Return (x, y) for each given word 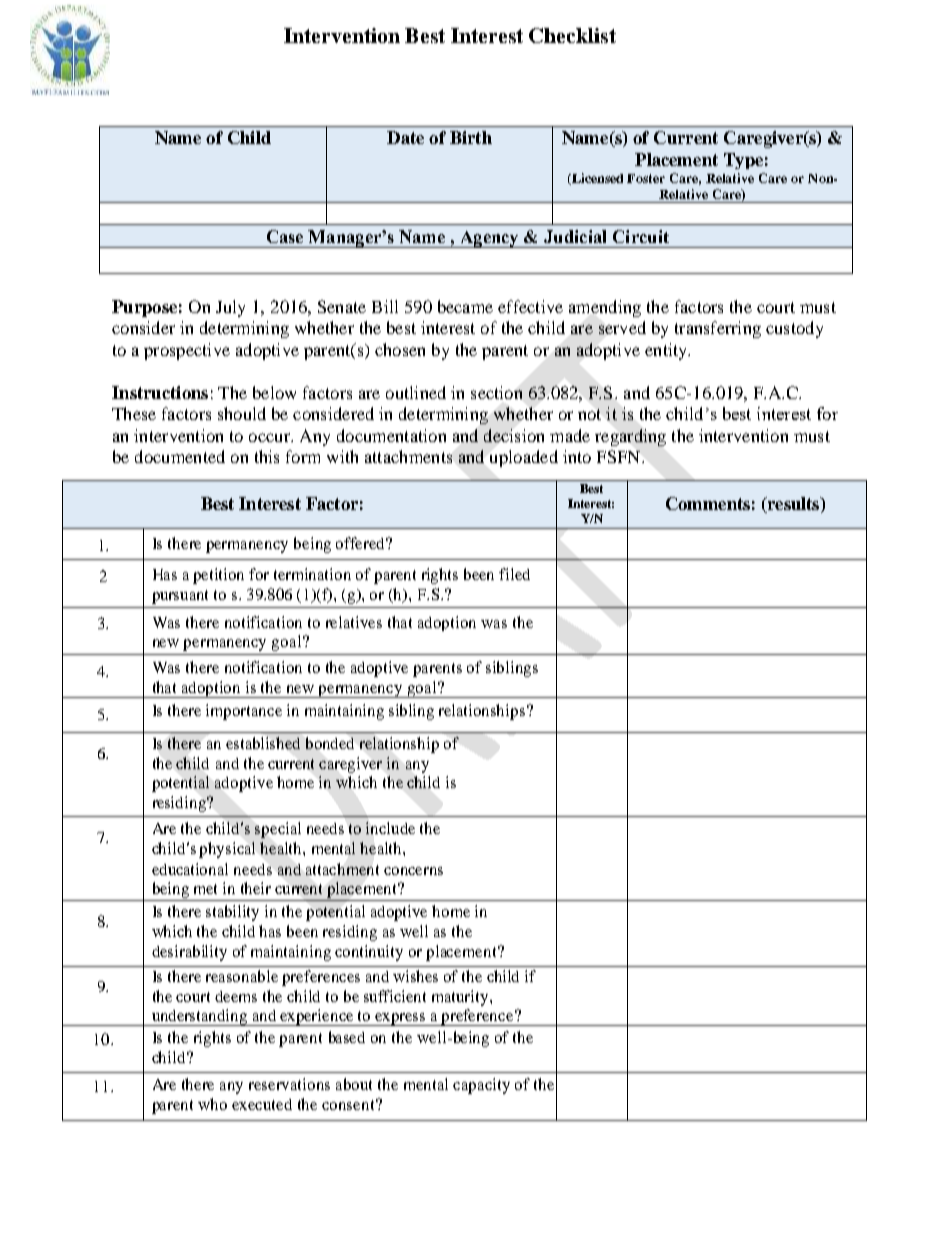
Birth (471, 137)
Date (405, 137)
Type (743, 161)
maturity (461, 998)
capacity (481, 1086)
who (212, 1104)
